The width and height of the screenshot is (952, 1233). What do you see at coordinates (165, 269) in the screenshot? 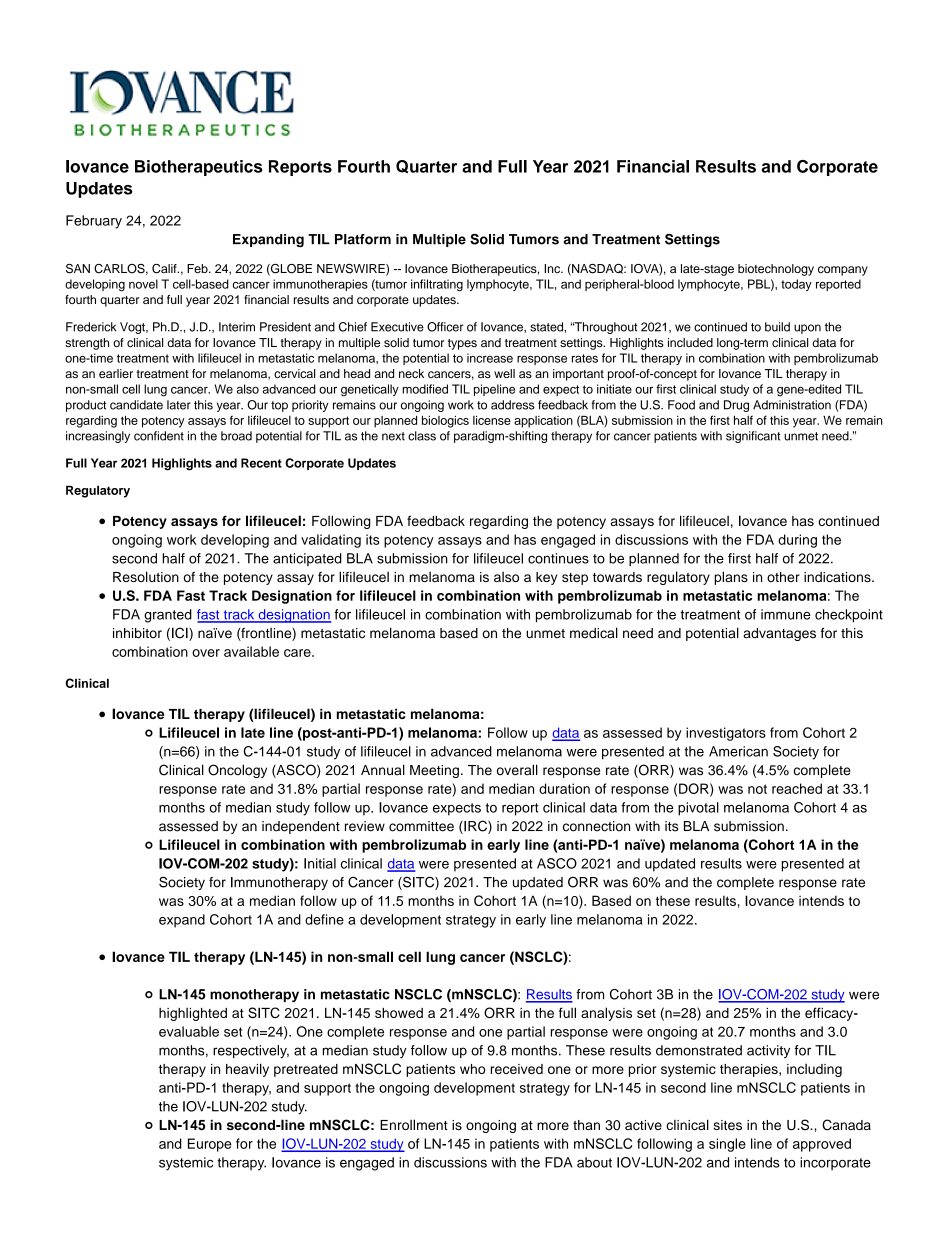
I see `Calif` at bounding box center [165, 269].
